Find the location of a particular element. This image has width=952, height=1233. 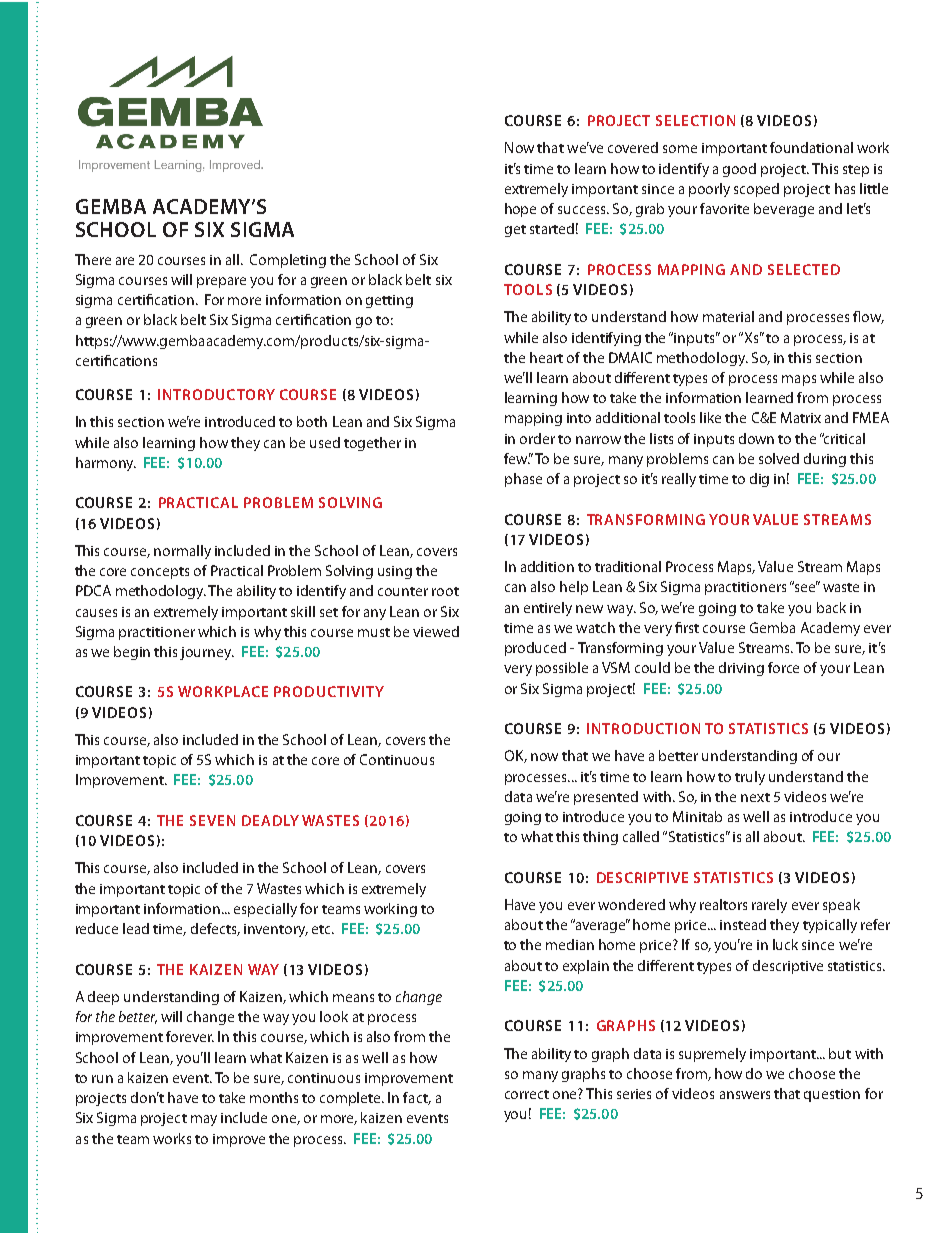

phase is located at coordinates (523, 480).
